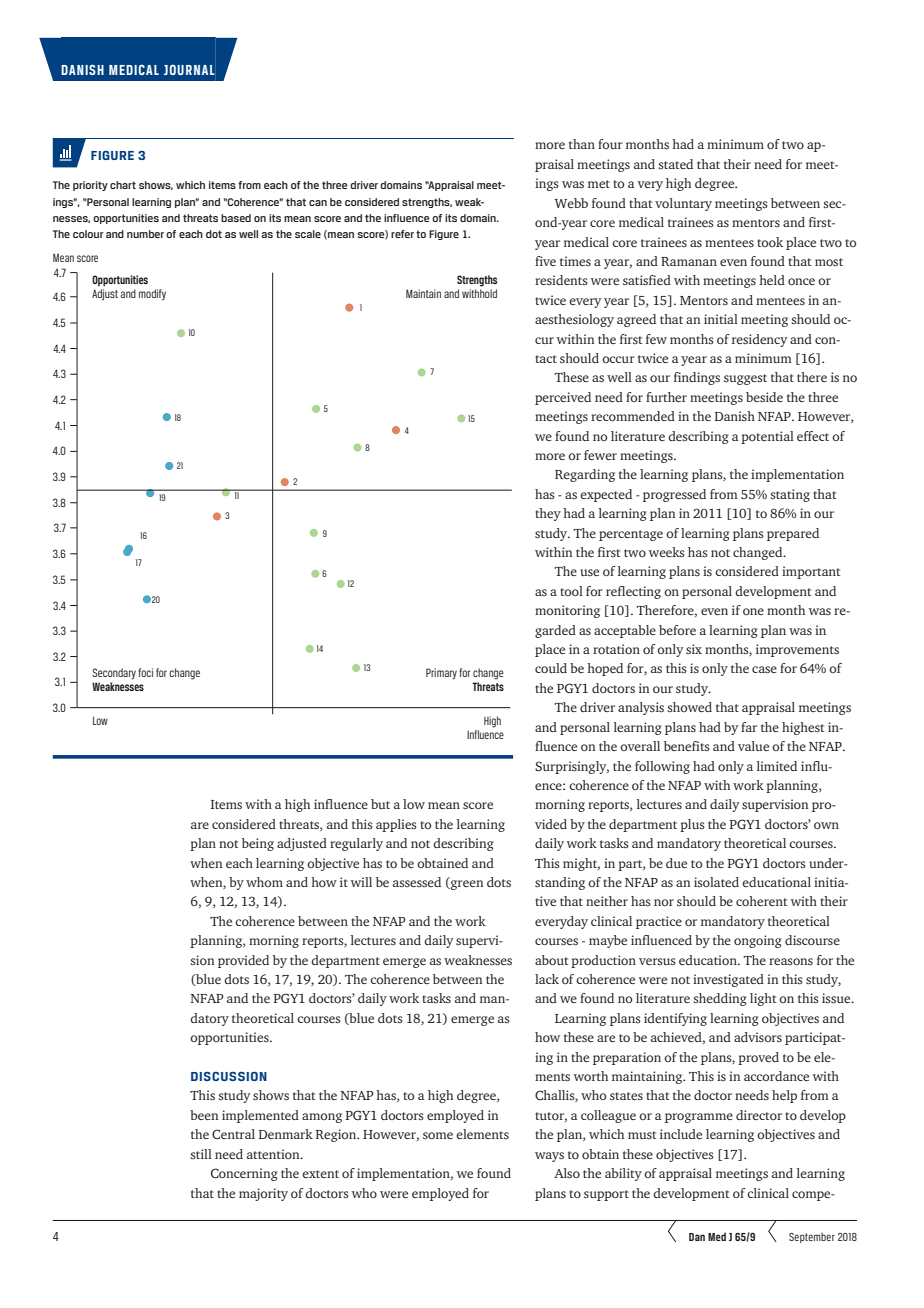 This document has width=924, height=1308. I want to click on ongoing, so click(758, 941).
